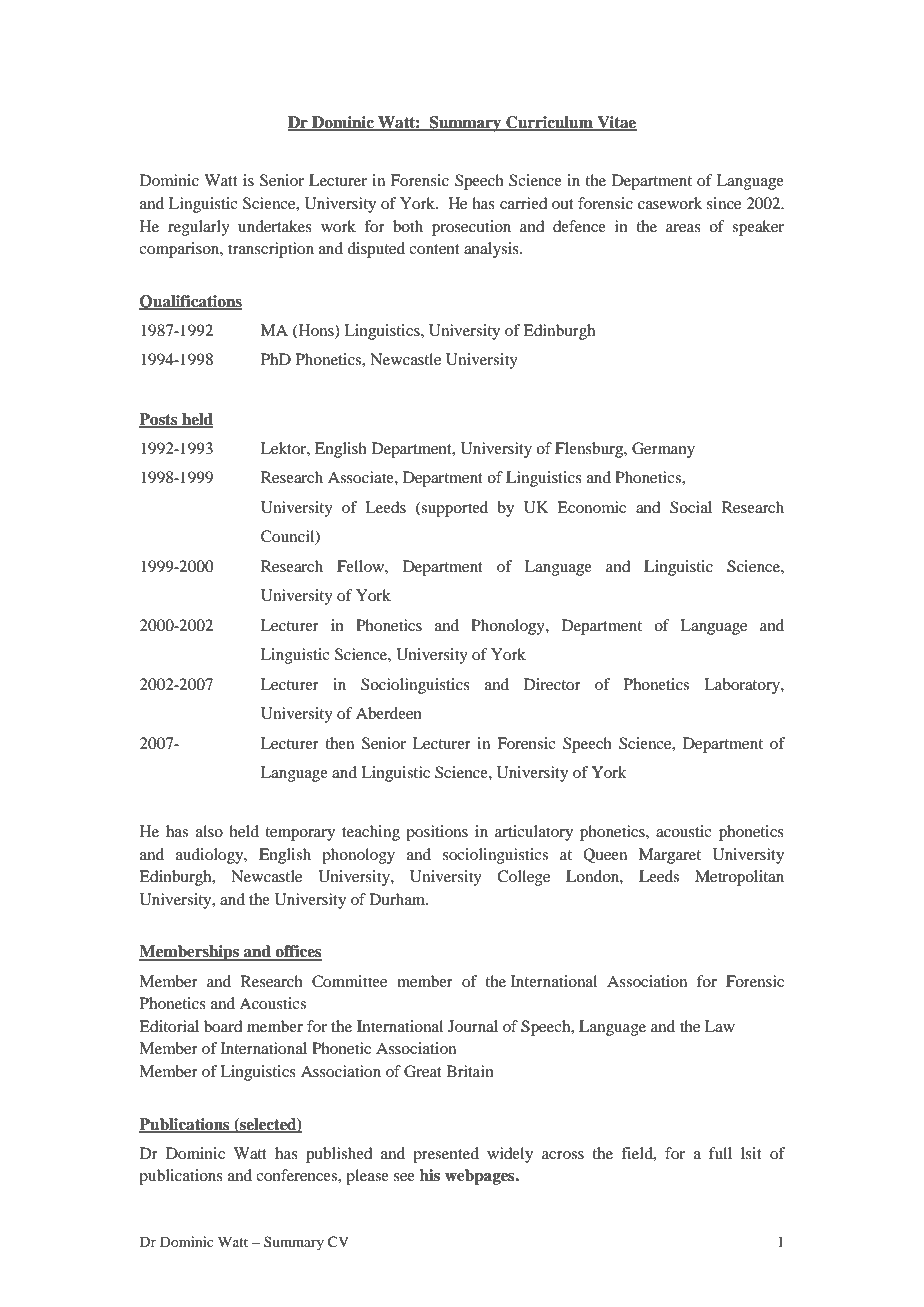  What do you see at coordinates (437, 833) in the screenshot?
I see `positions` at bounding box center [437, 833].
